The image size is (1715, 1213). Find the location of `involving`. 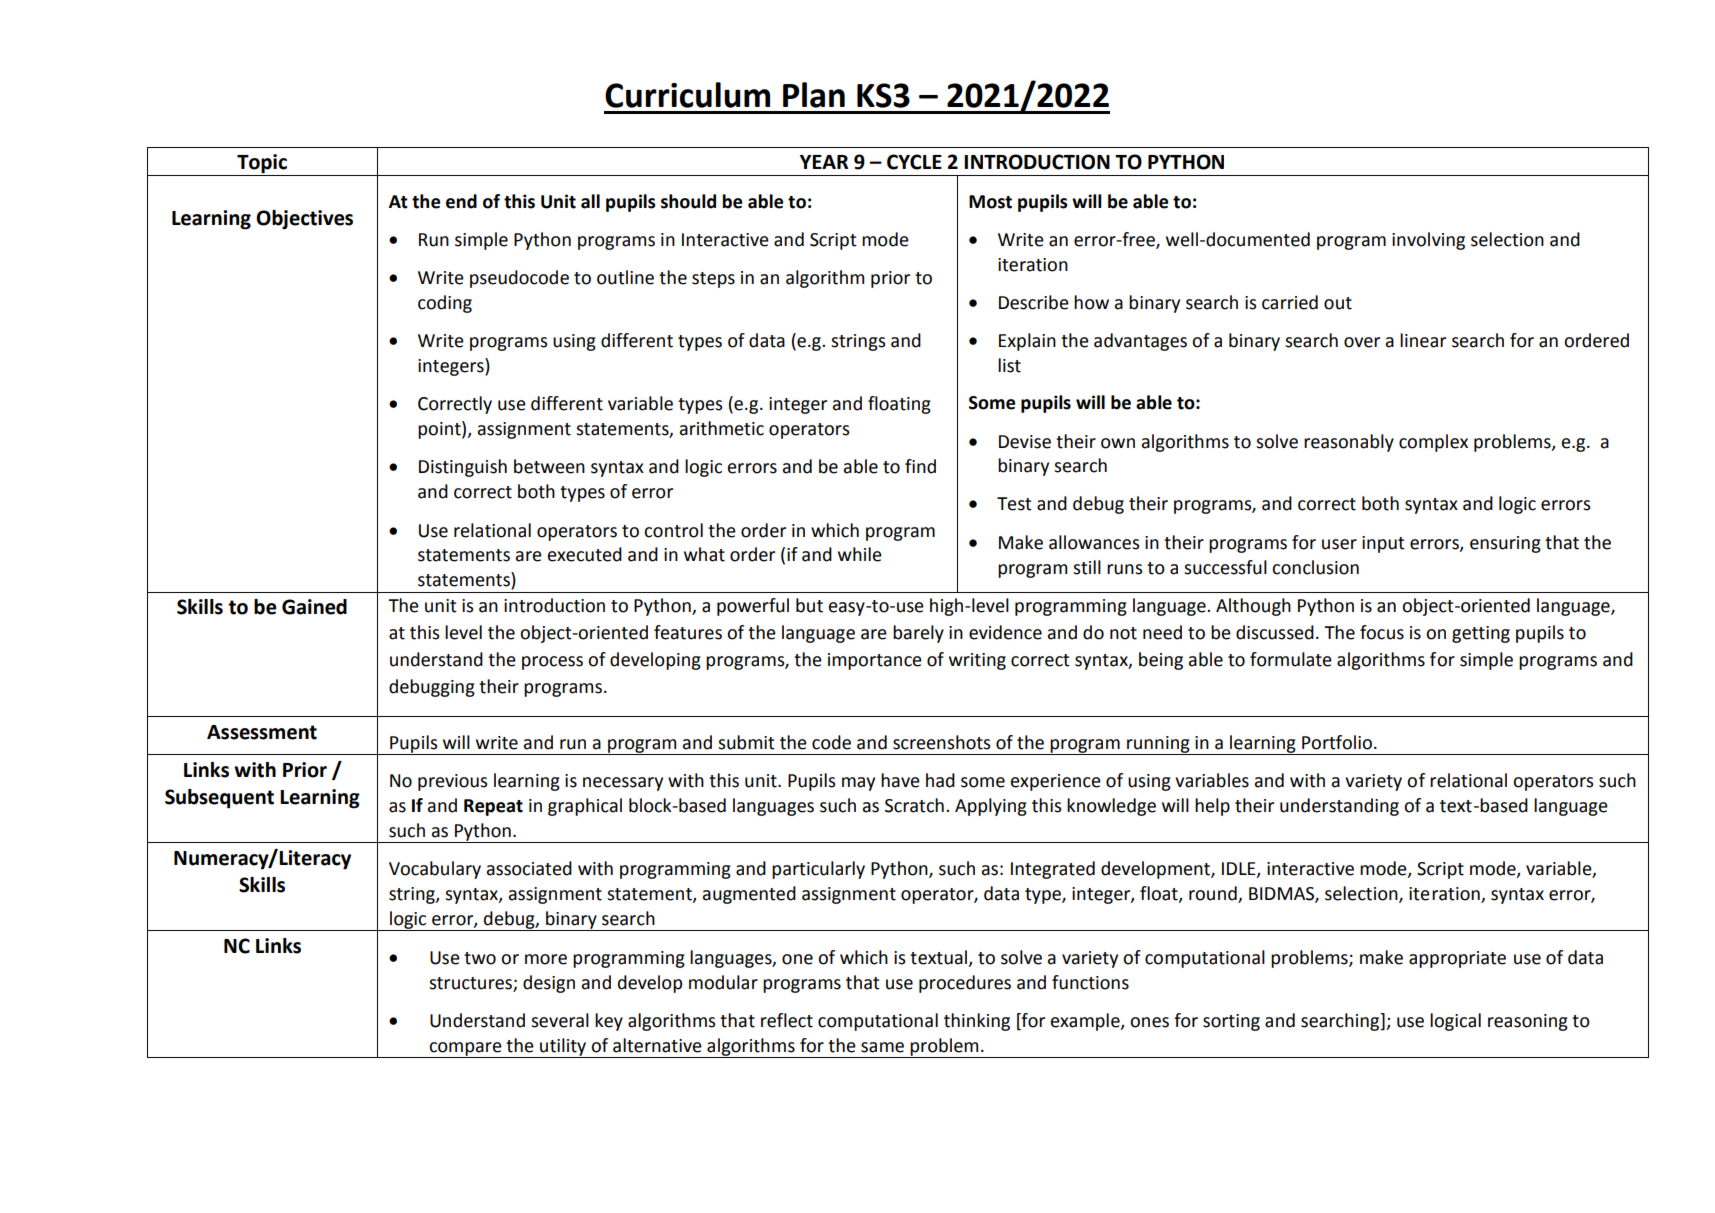

involving is located at coordinates (1428, 241).
